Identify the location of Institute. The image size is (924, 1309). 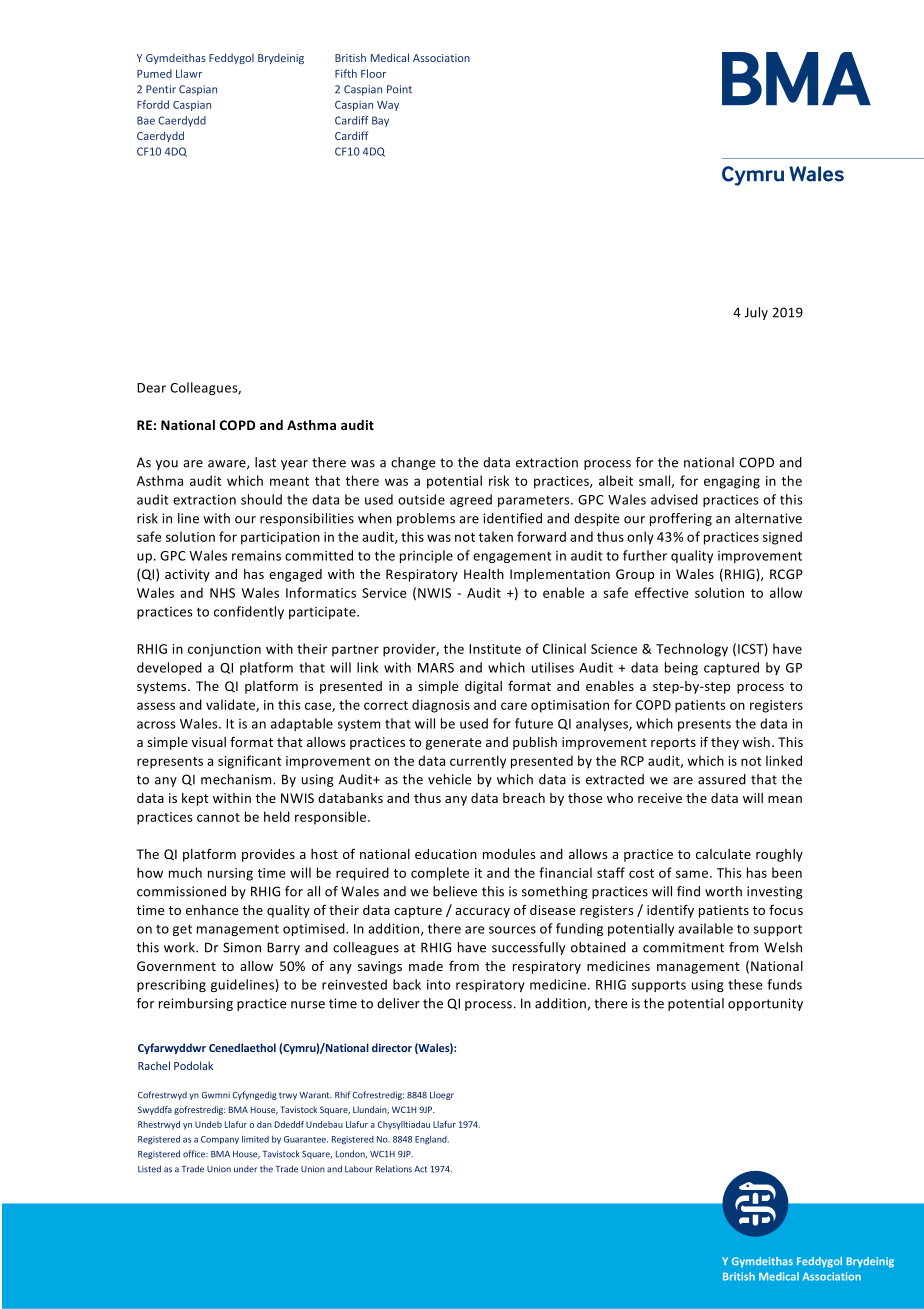
(495, 649).
